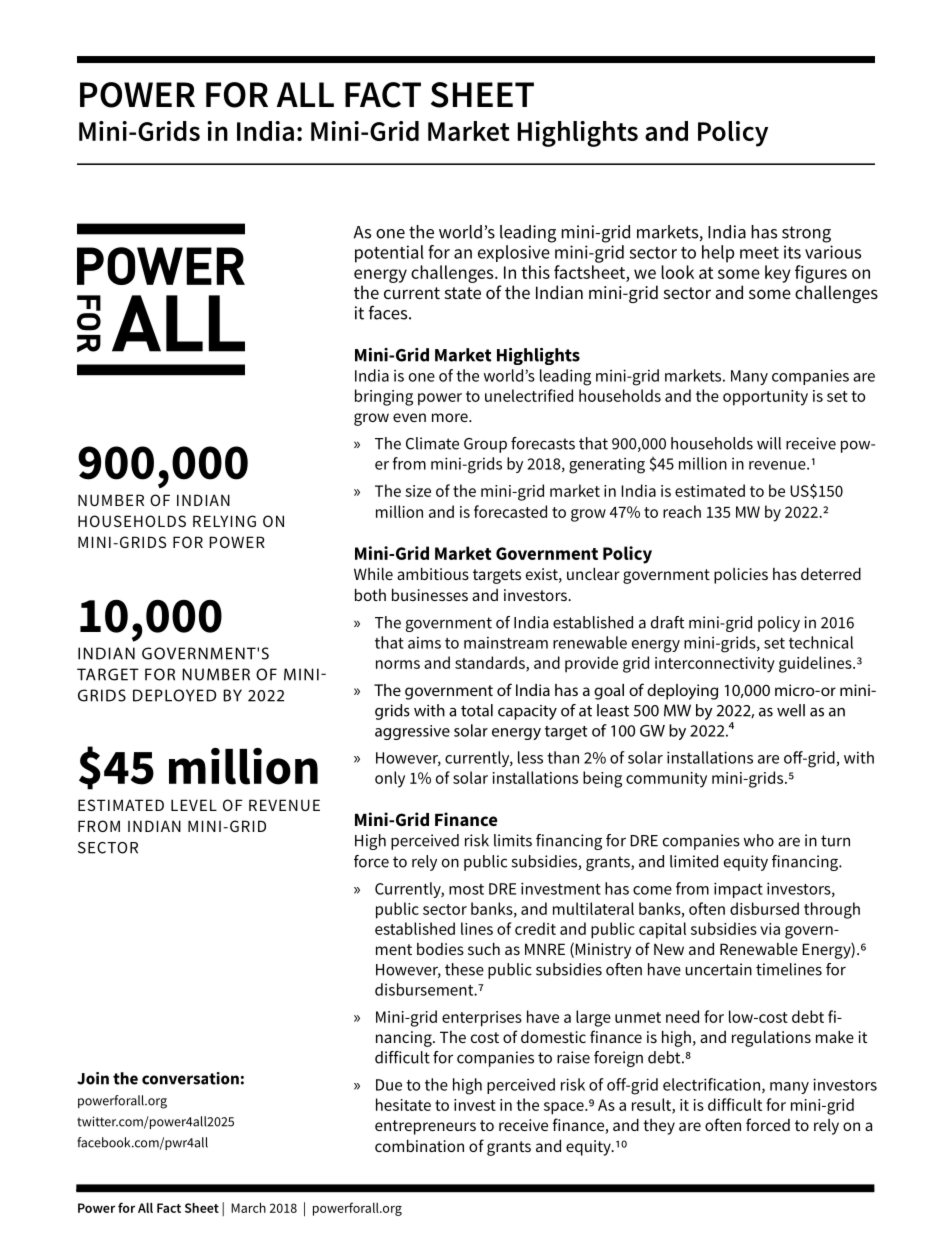  What do you see at coordinates (463, 293) in the image?
I see `state` at bounding box center [463, 293].
